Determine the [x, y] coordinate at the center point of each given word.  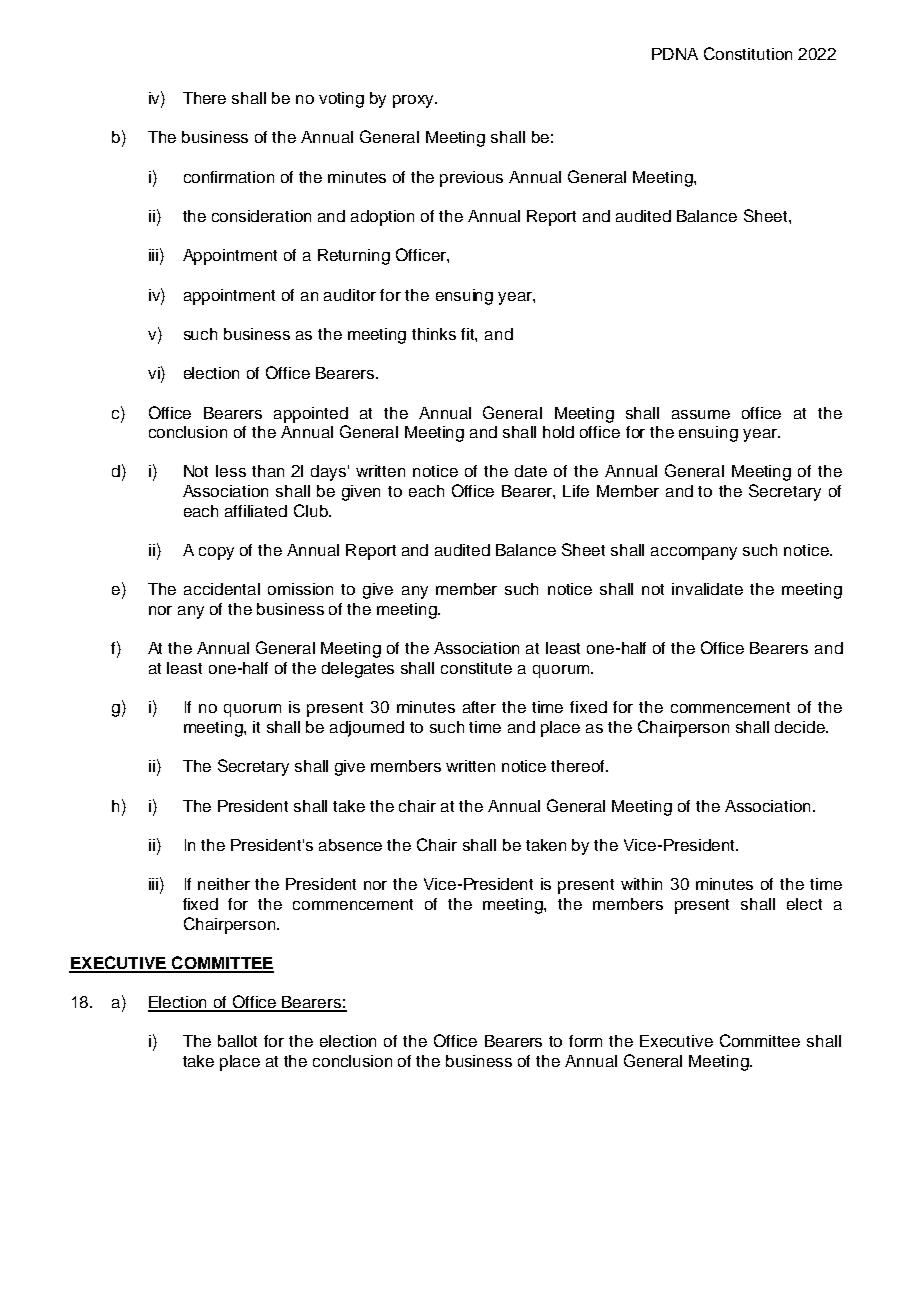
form [585, 1041]
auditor [350, 295]
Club [312, 510]
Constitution [748, 53]
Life [576, 491]
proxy [415, 101]
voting [341, 100]
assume [701, 414]
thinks [434, 334]
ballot [237, 1041]
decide [801, 727]
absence [350, 845]
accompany [694, 553]
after [479, 707]
